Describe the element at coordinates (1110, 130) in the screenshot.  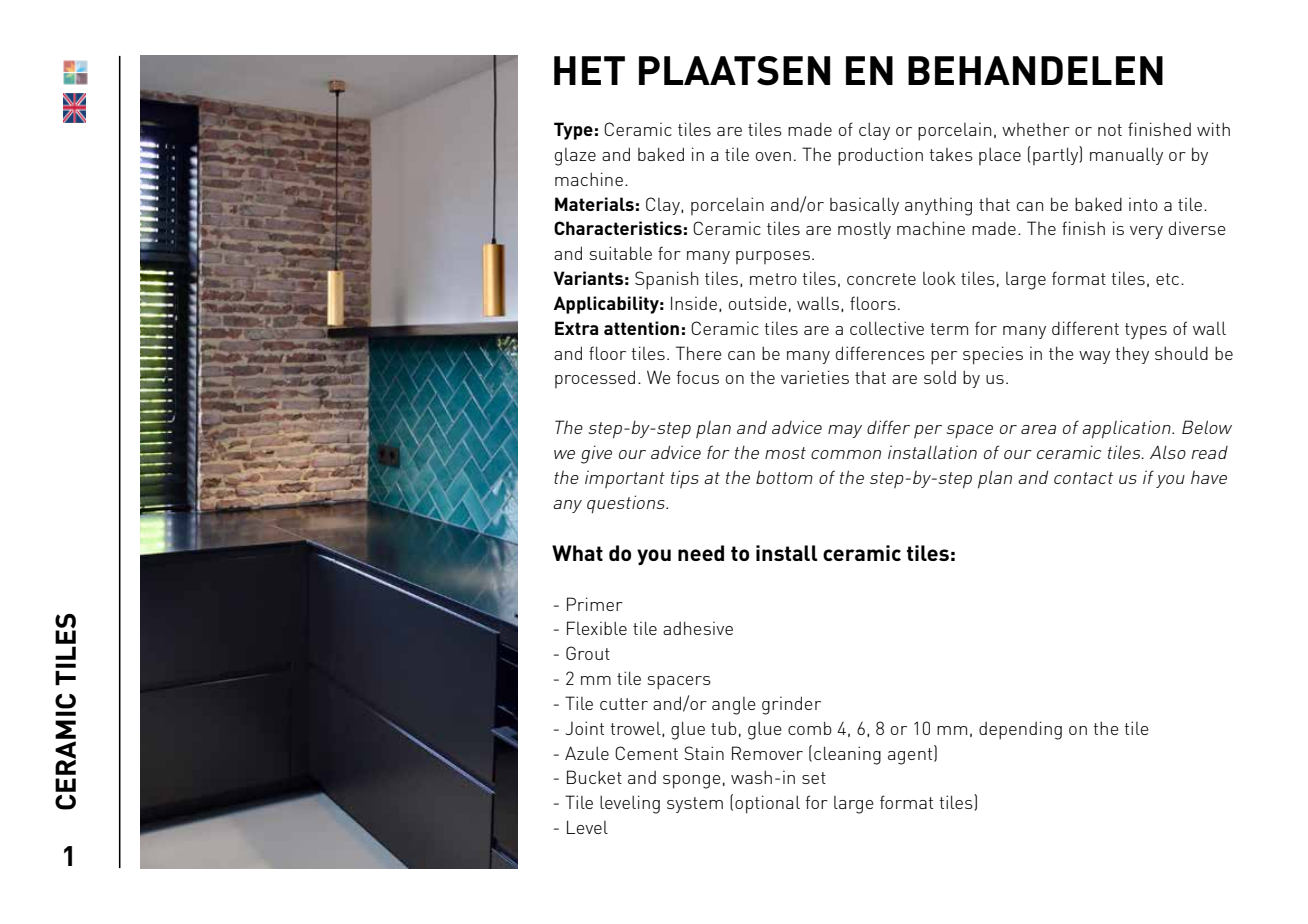
I see `not` at that location.
